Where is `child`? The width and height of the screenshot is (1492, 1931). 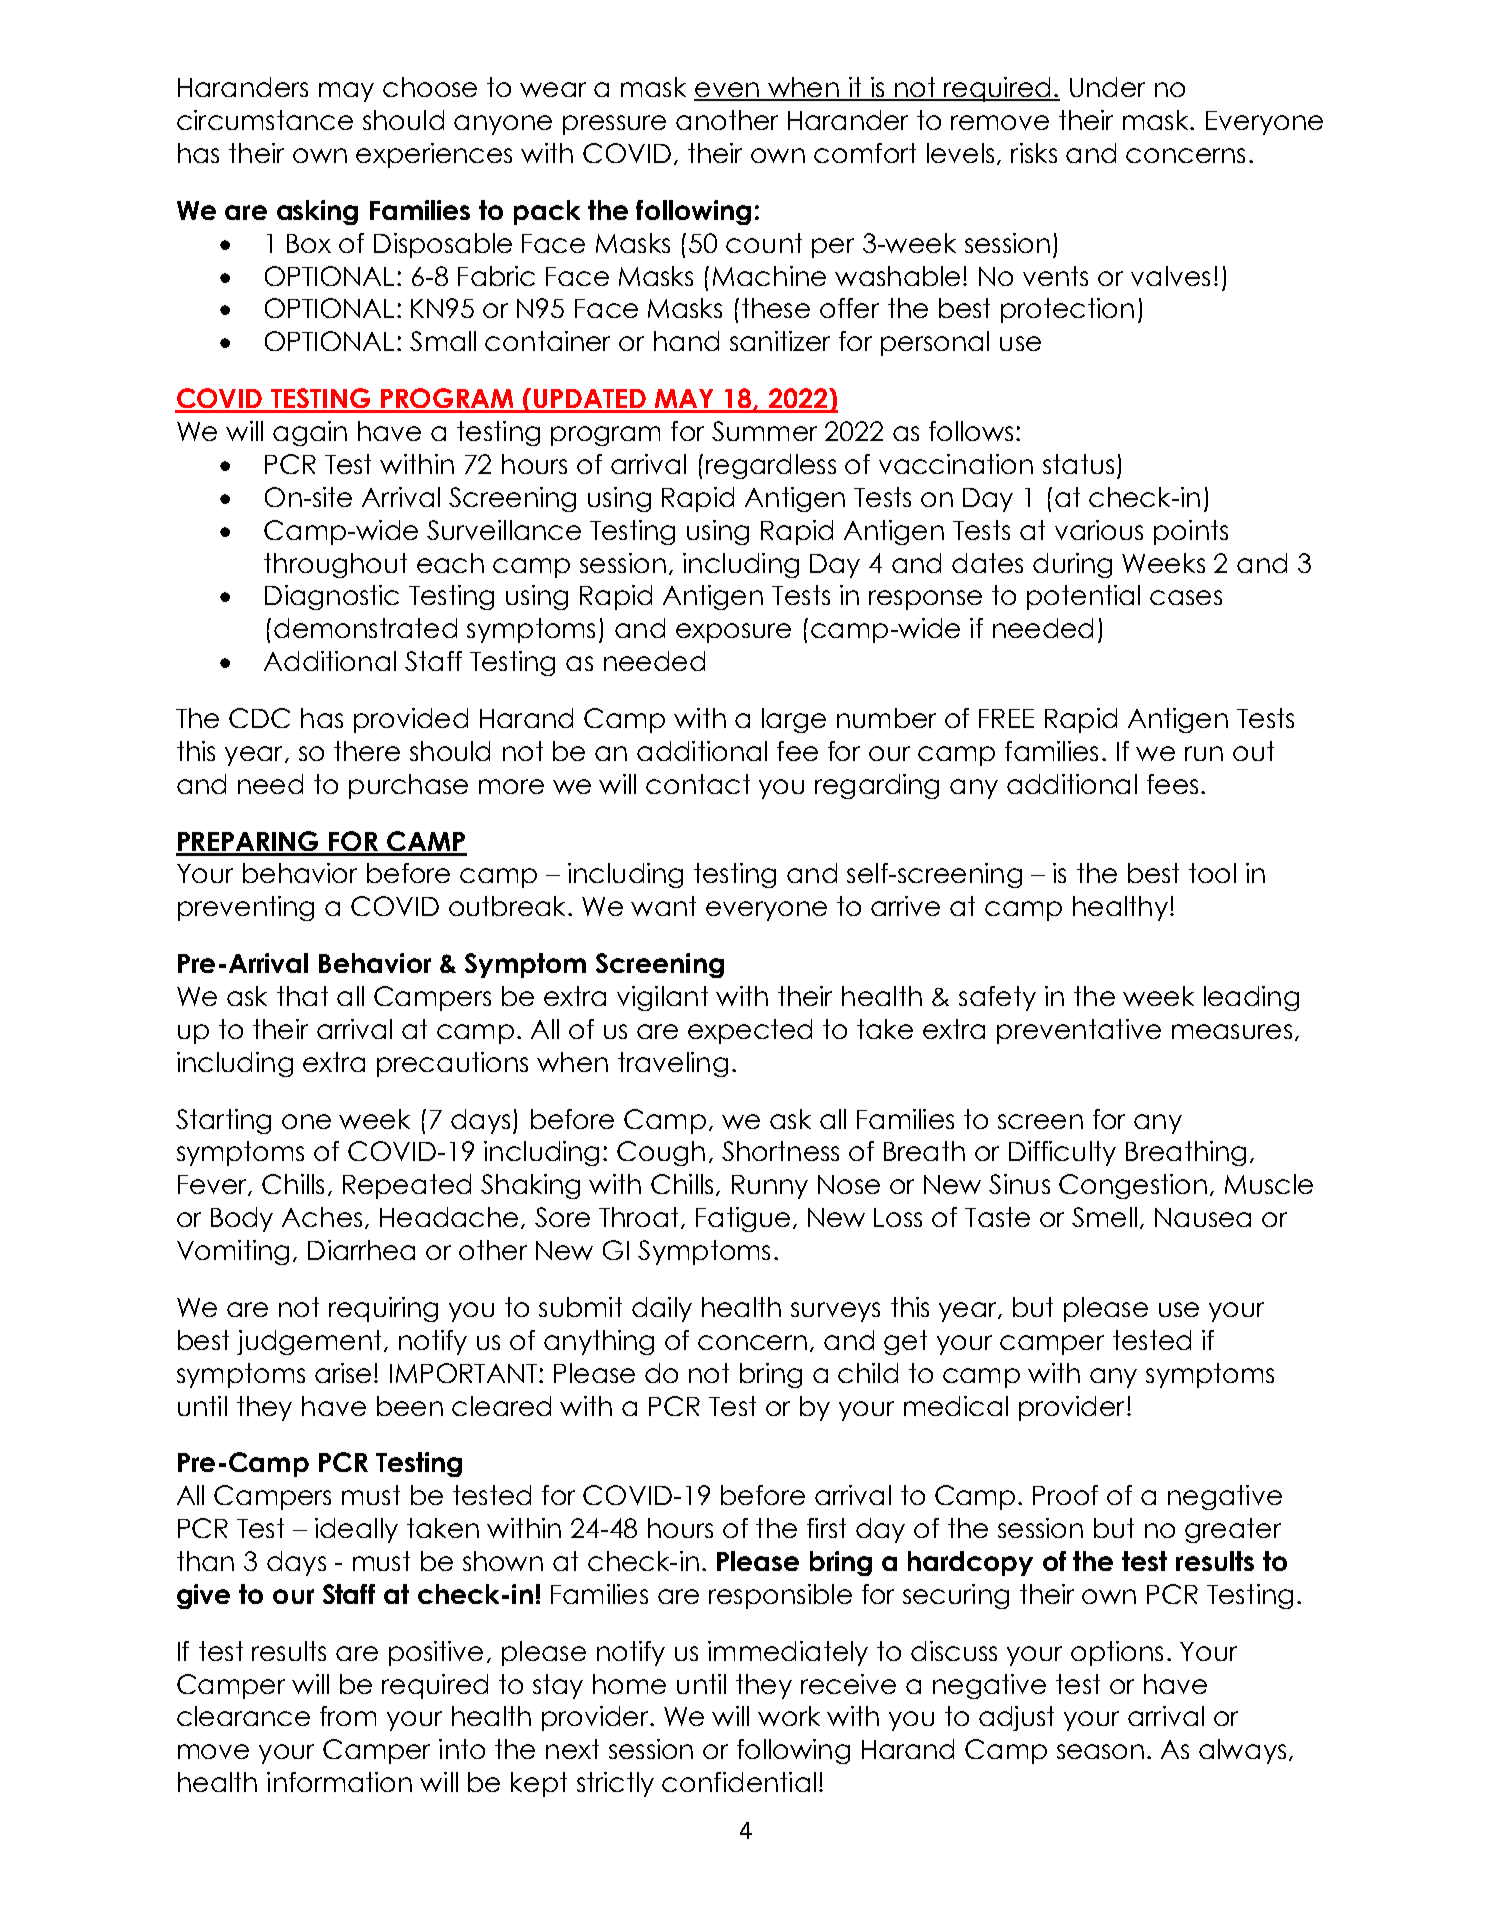 child is located at coordinates (868, 1373).
